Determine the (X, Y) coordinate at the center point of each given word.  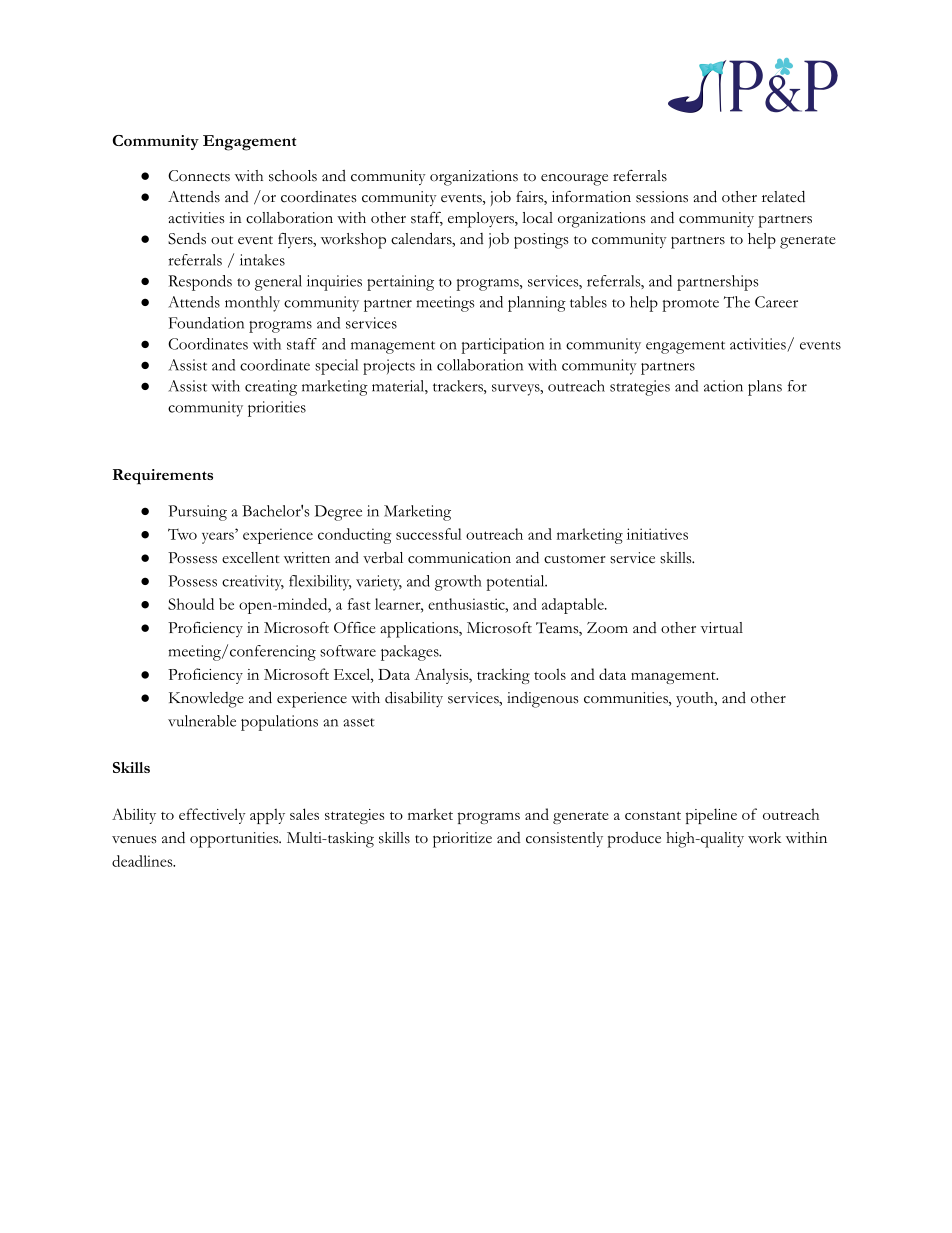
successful (429, 534)
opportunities (235, 840)
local (537, 218)
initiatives (657, 534)
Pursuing (197, 513)
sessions (662, 197)
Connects (199, 176)
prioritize (462, 840)
